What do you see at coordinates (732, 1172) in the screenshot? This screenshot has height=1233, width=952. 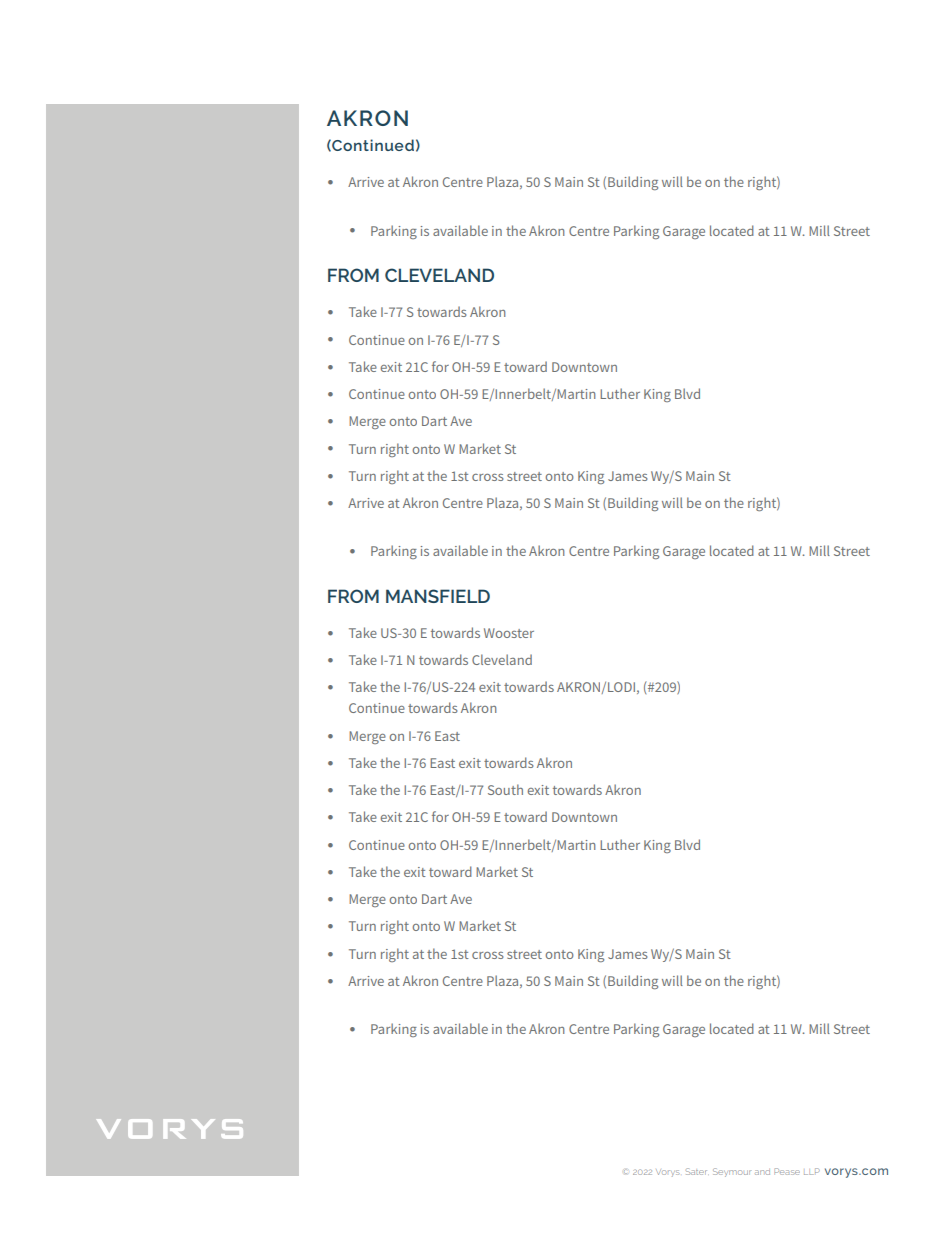 I see `Seymour` at bounding box center [732, 1172].
